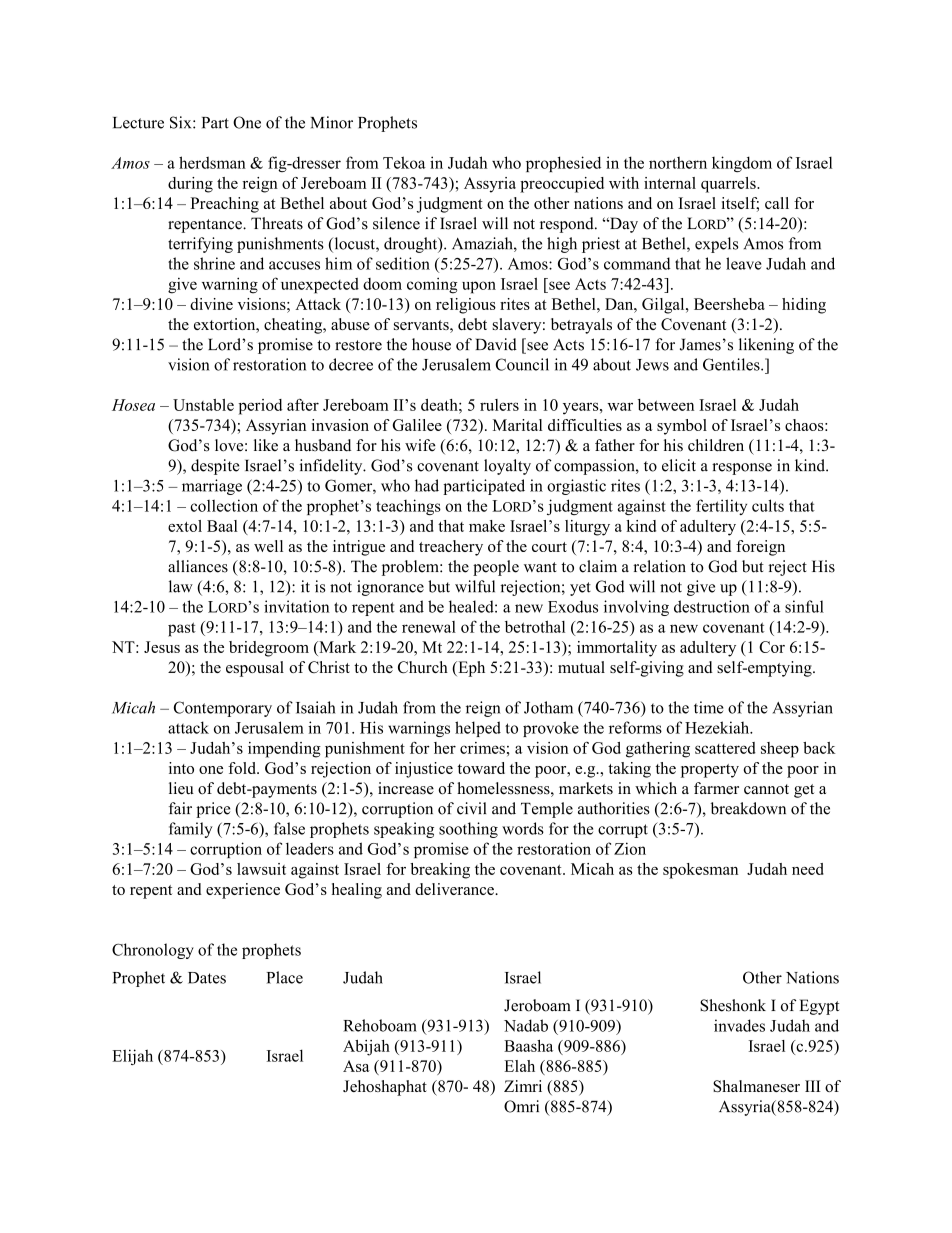 The image size is (952, 1233). Describe the element at coordinates (563, 164) in the screenshot. I see `prophesied` at that location.
